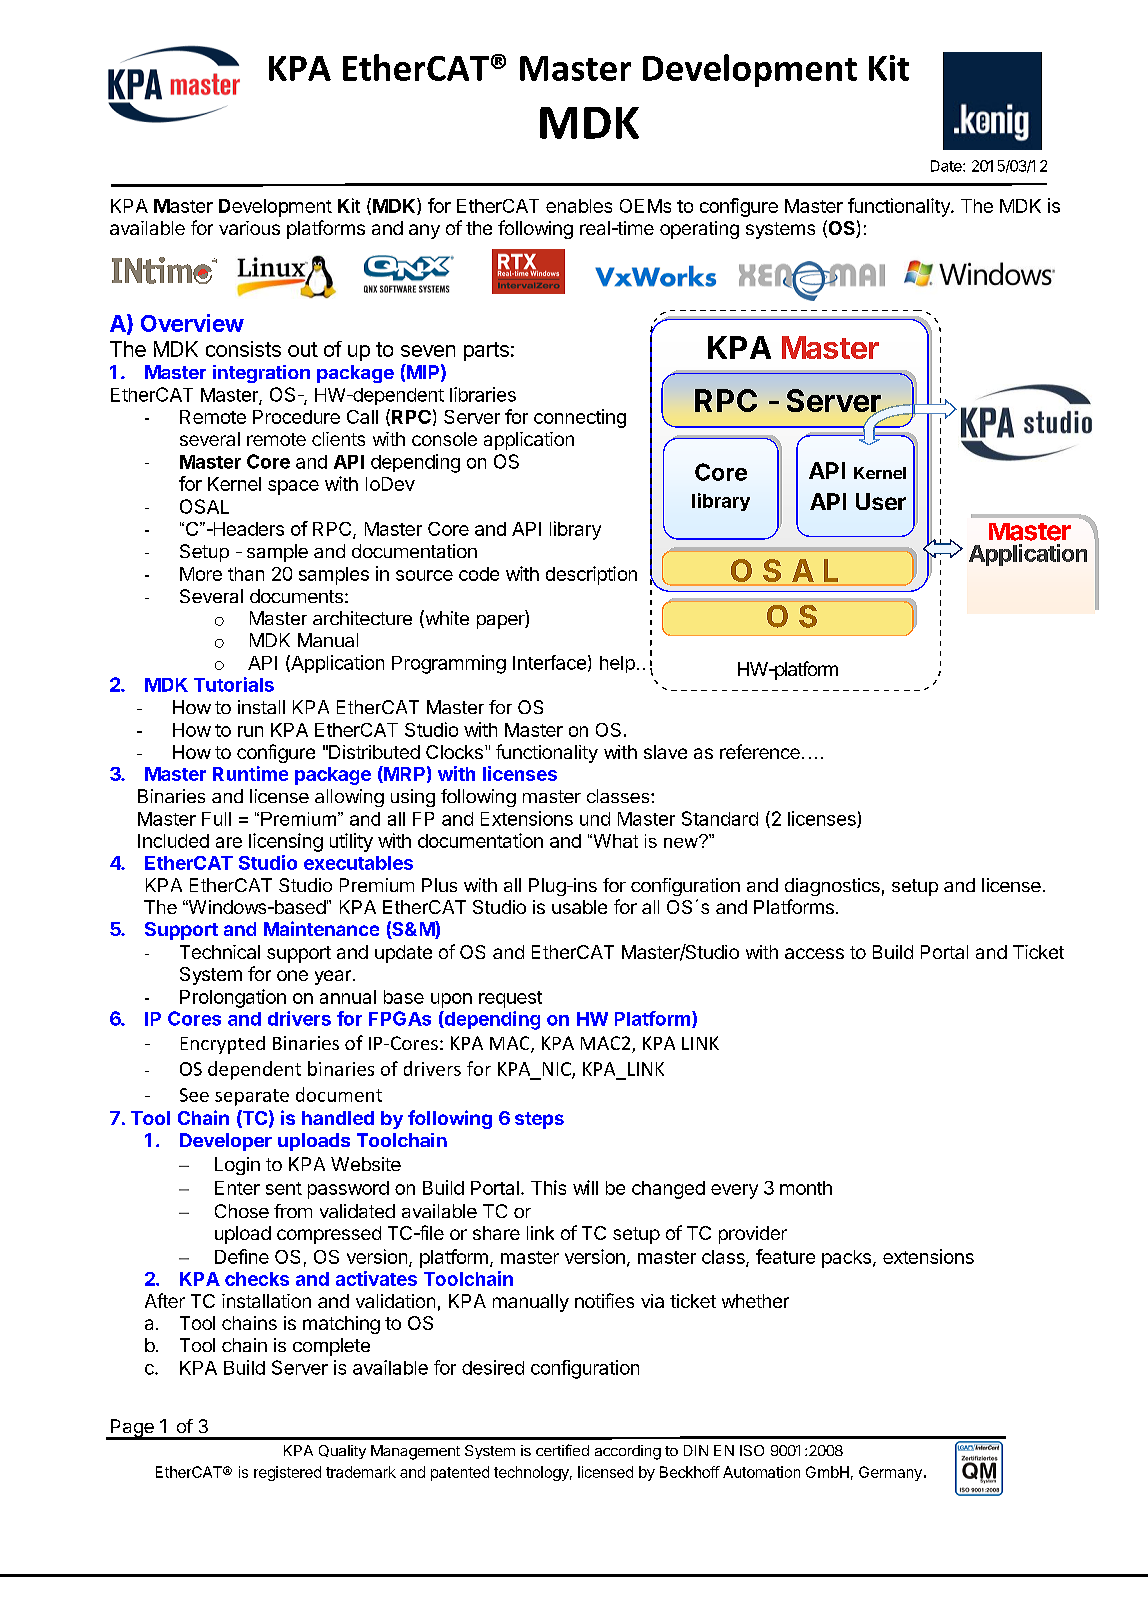 The height and width of the screenshot is (1623, 1148). I want to click on enables, so click(579, 206).
